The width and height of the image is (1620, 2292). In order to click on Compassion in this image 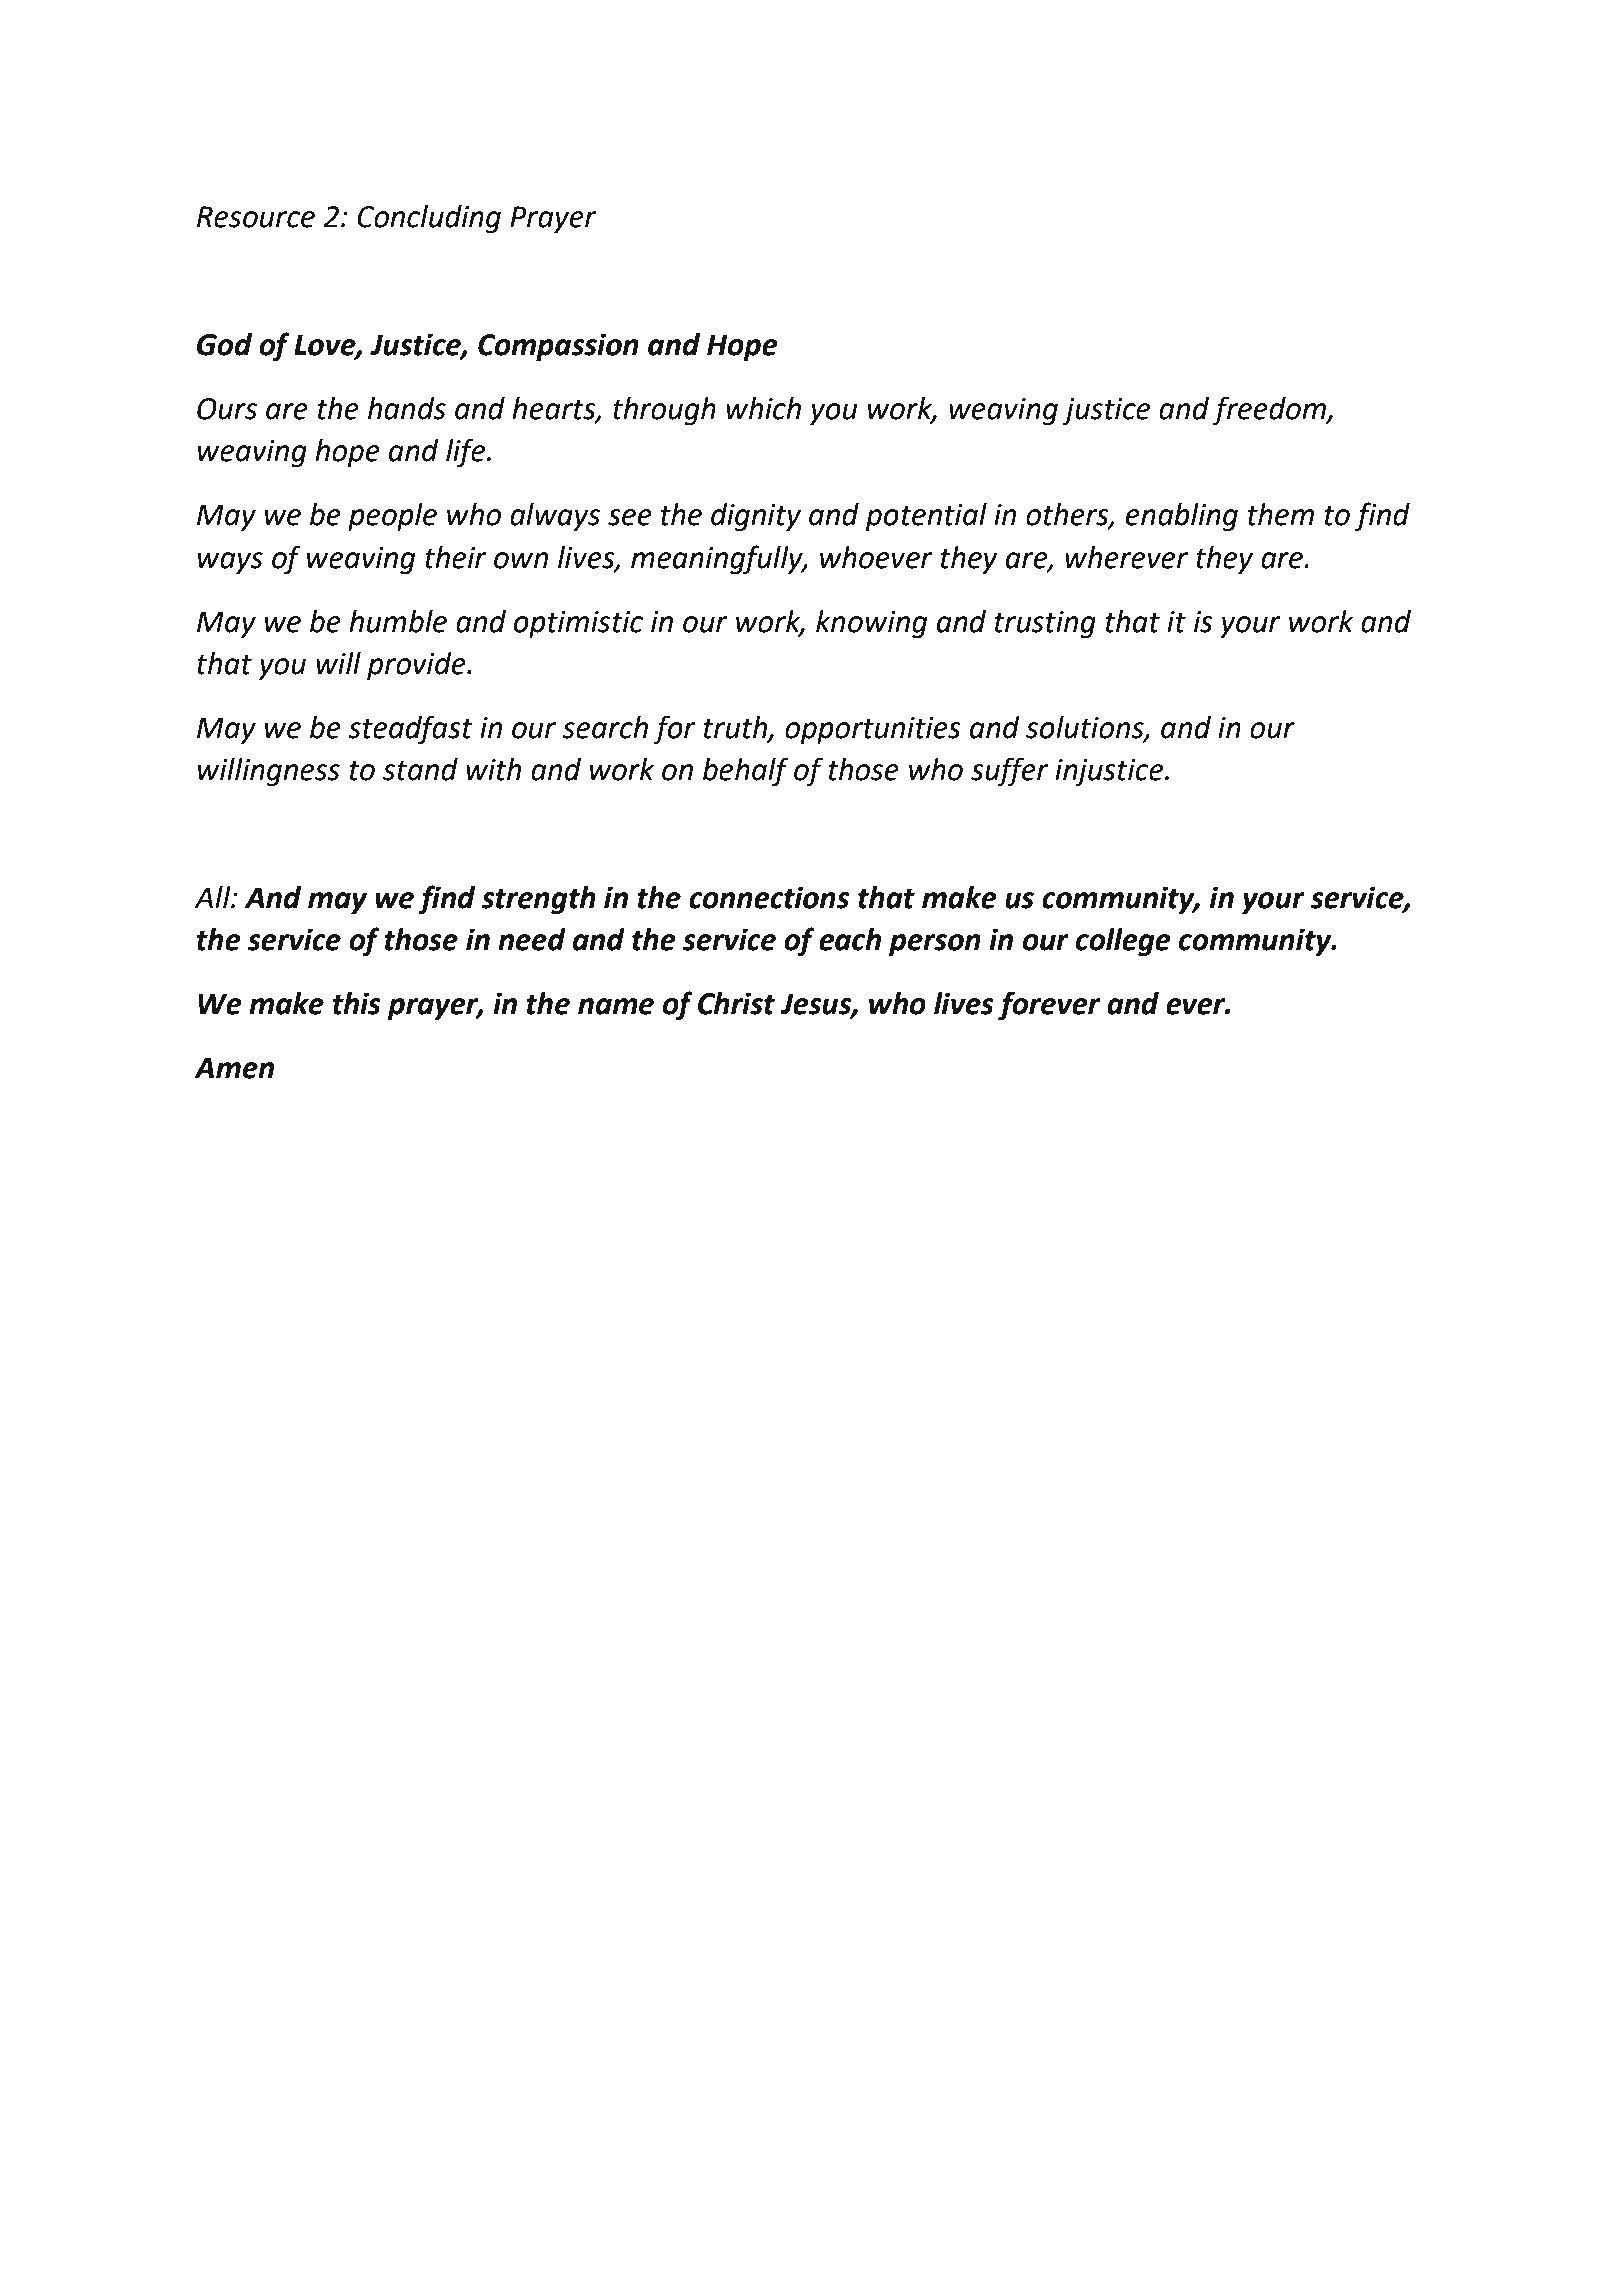, I will do `click(558, 347)`.
